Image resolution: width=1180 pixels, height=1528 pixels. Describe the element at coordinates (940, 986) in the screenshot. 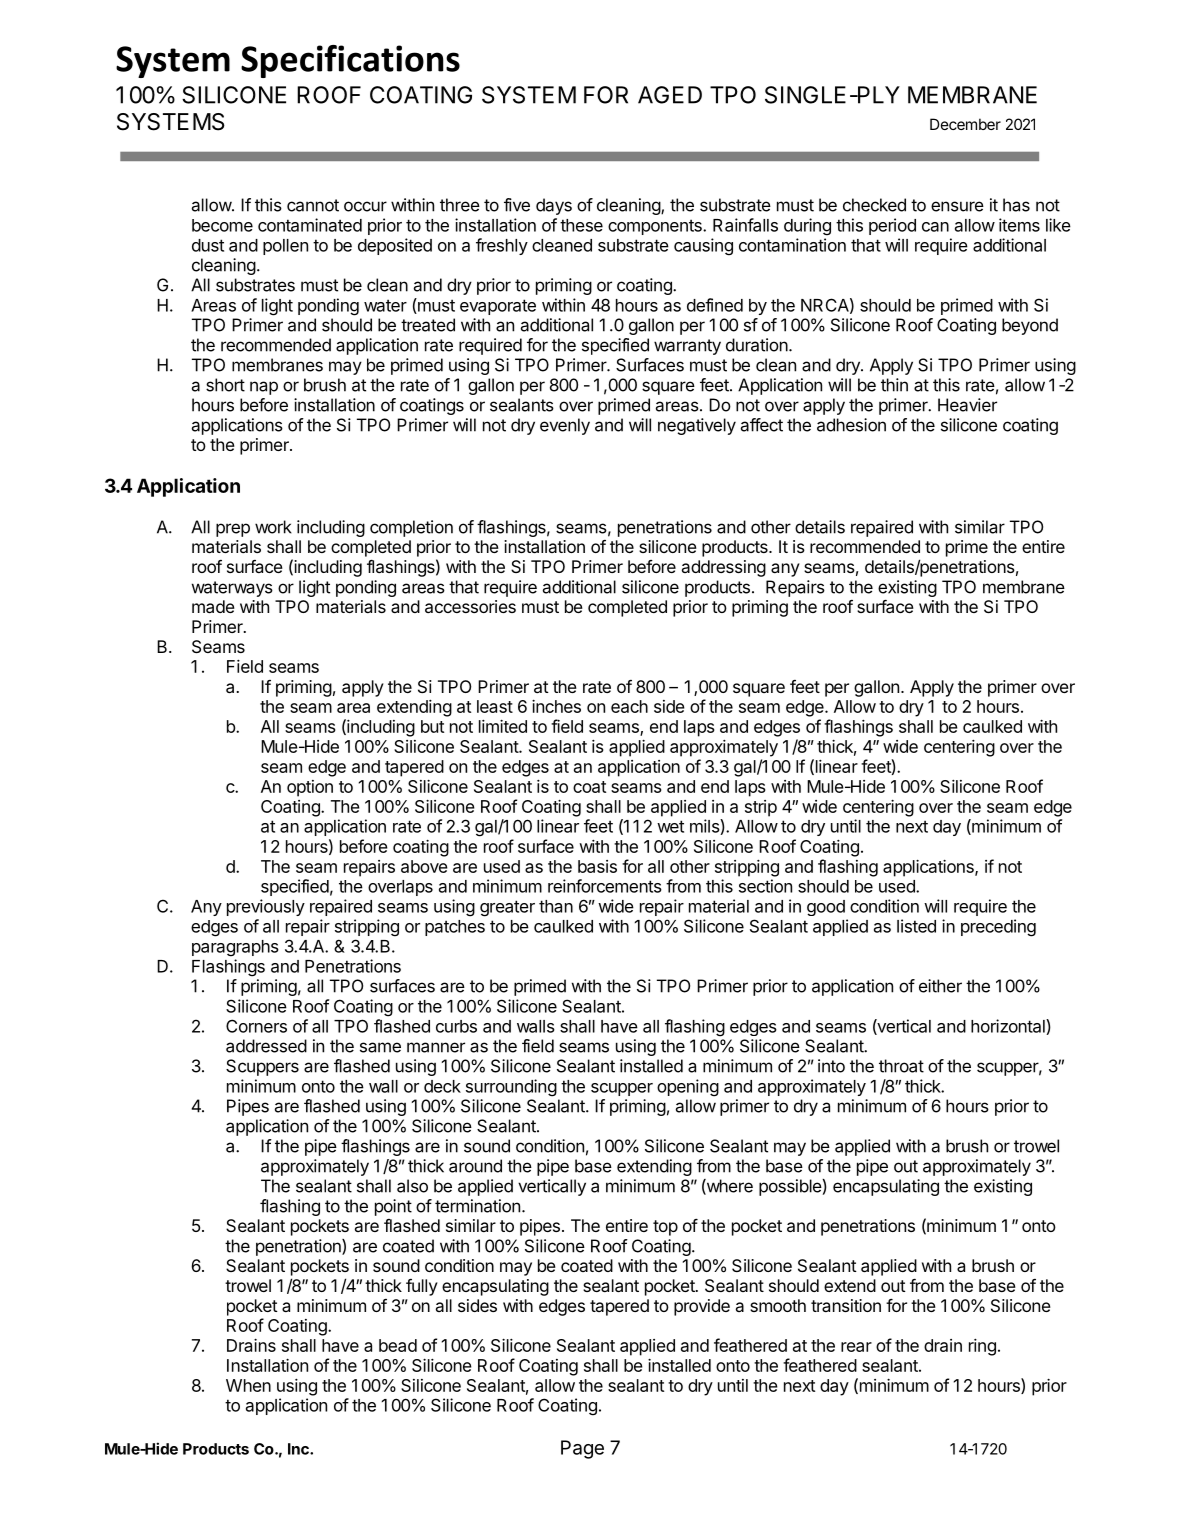

I see `either` at that location.
